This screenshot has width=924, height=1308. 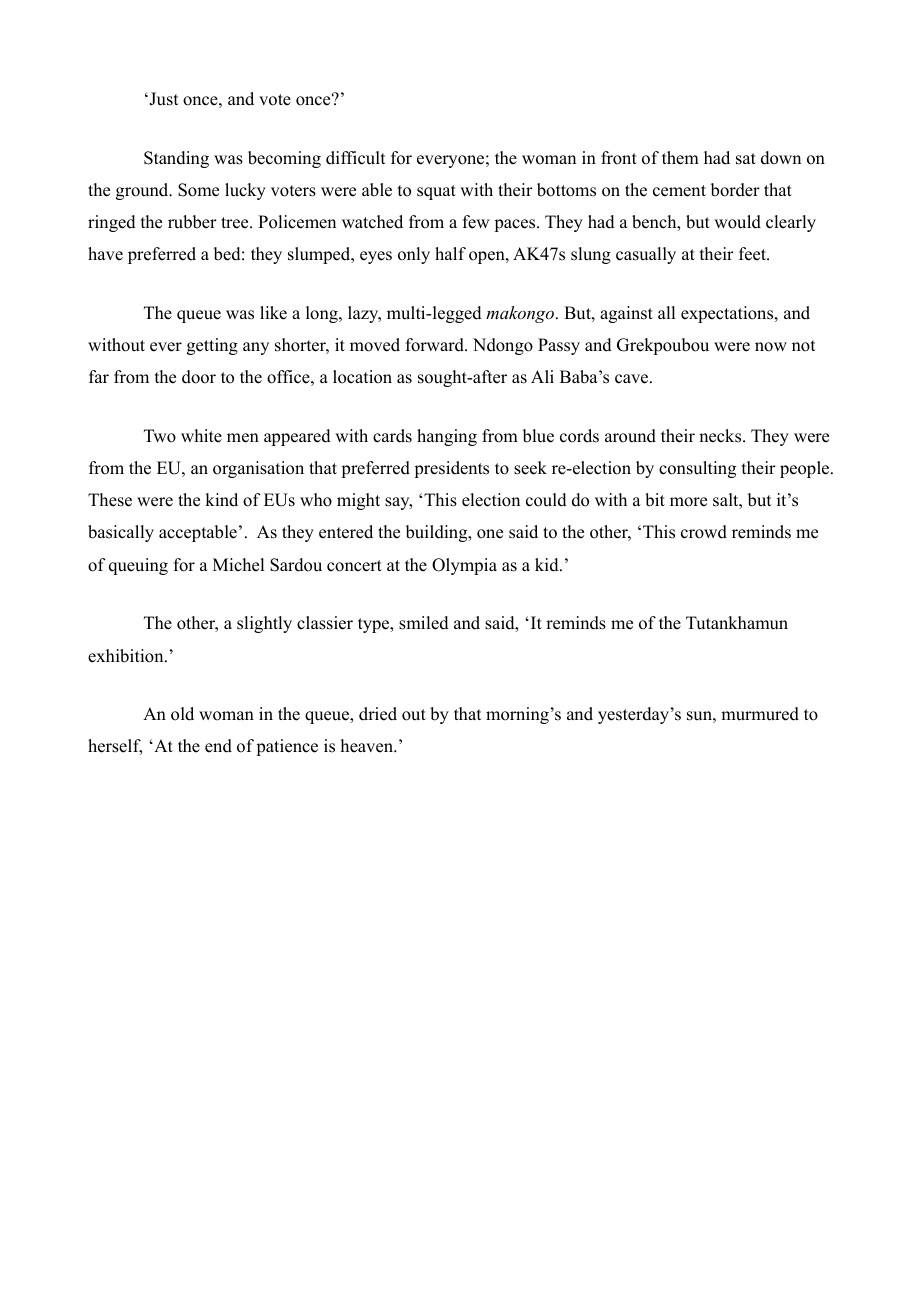 What do you see at coordinates (450, 253) in the screenshot?
I see `half` at bounding box center [450, 253].
